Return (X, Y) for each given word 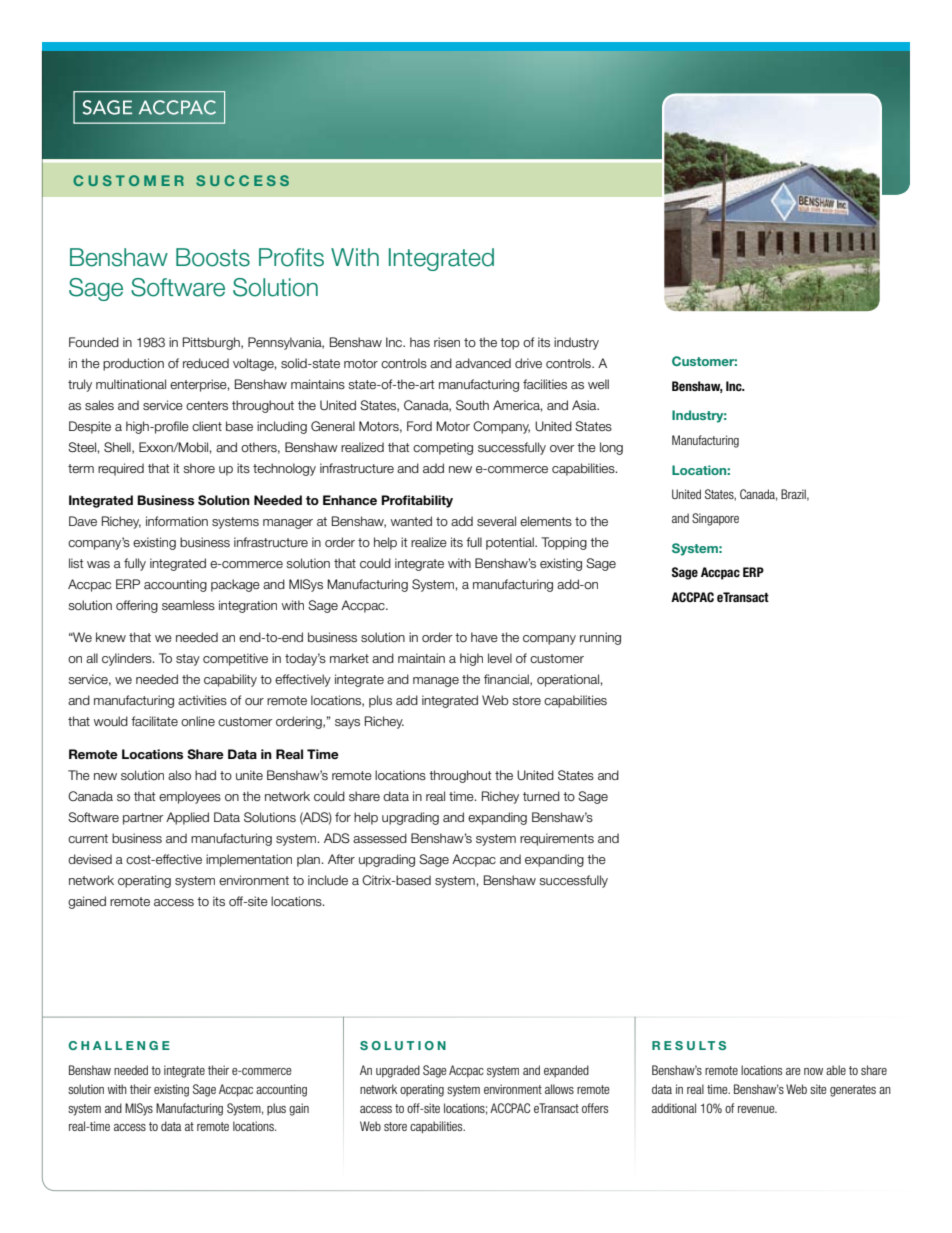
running (600, 638)
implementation (249, 860)
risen (447, 342)
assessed (380, 838)
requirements (557, 839)
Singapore (715, 519)
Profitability (417, 501)
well (598, 384)
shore (199, 468)
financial (507, 680)
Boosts (213, 257)
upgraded (398, 1071)
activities (202, 700)
